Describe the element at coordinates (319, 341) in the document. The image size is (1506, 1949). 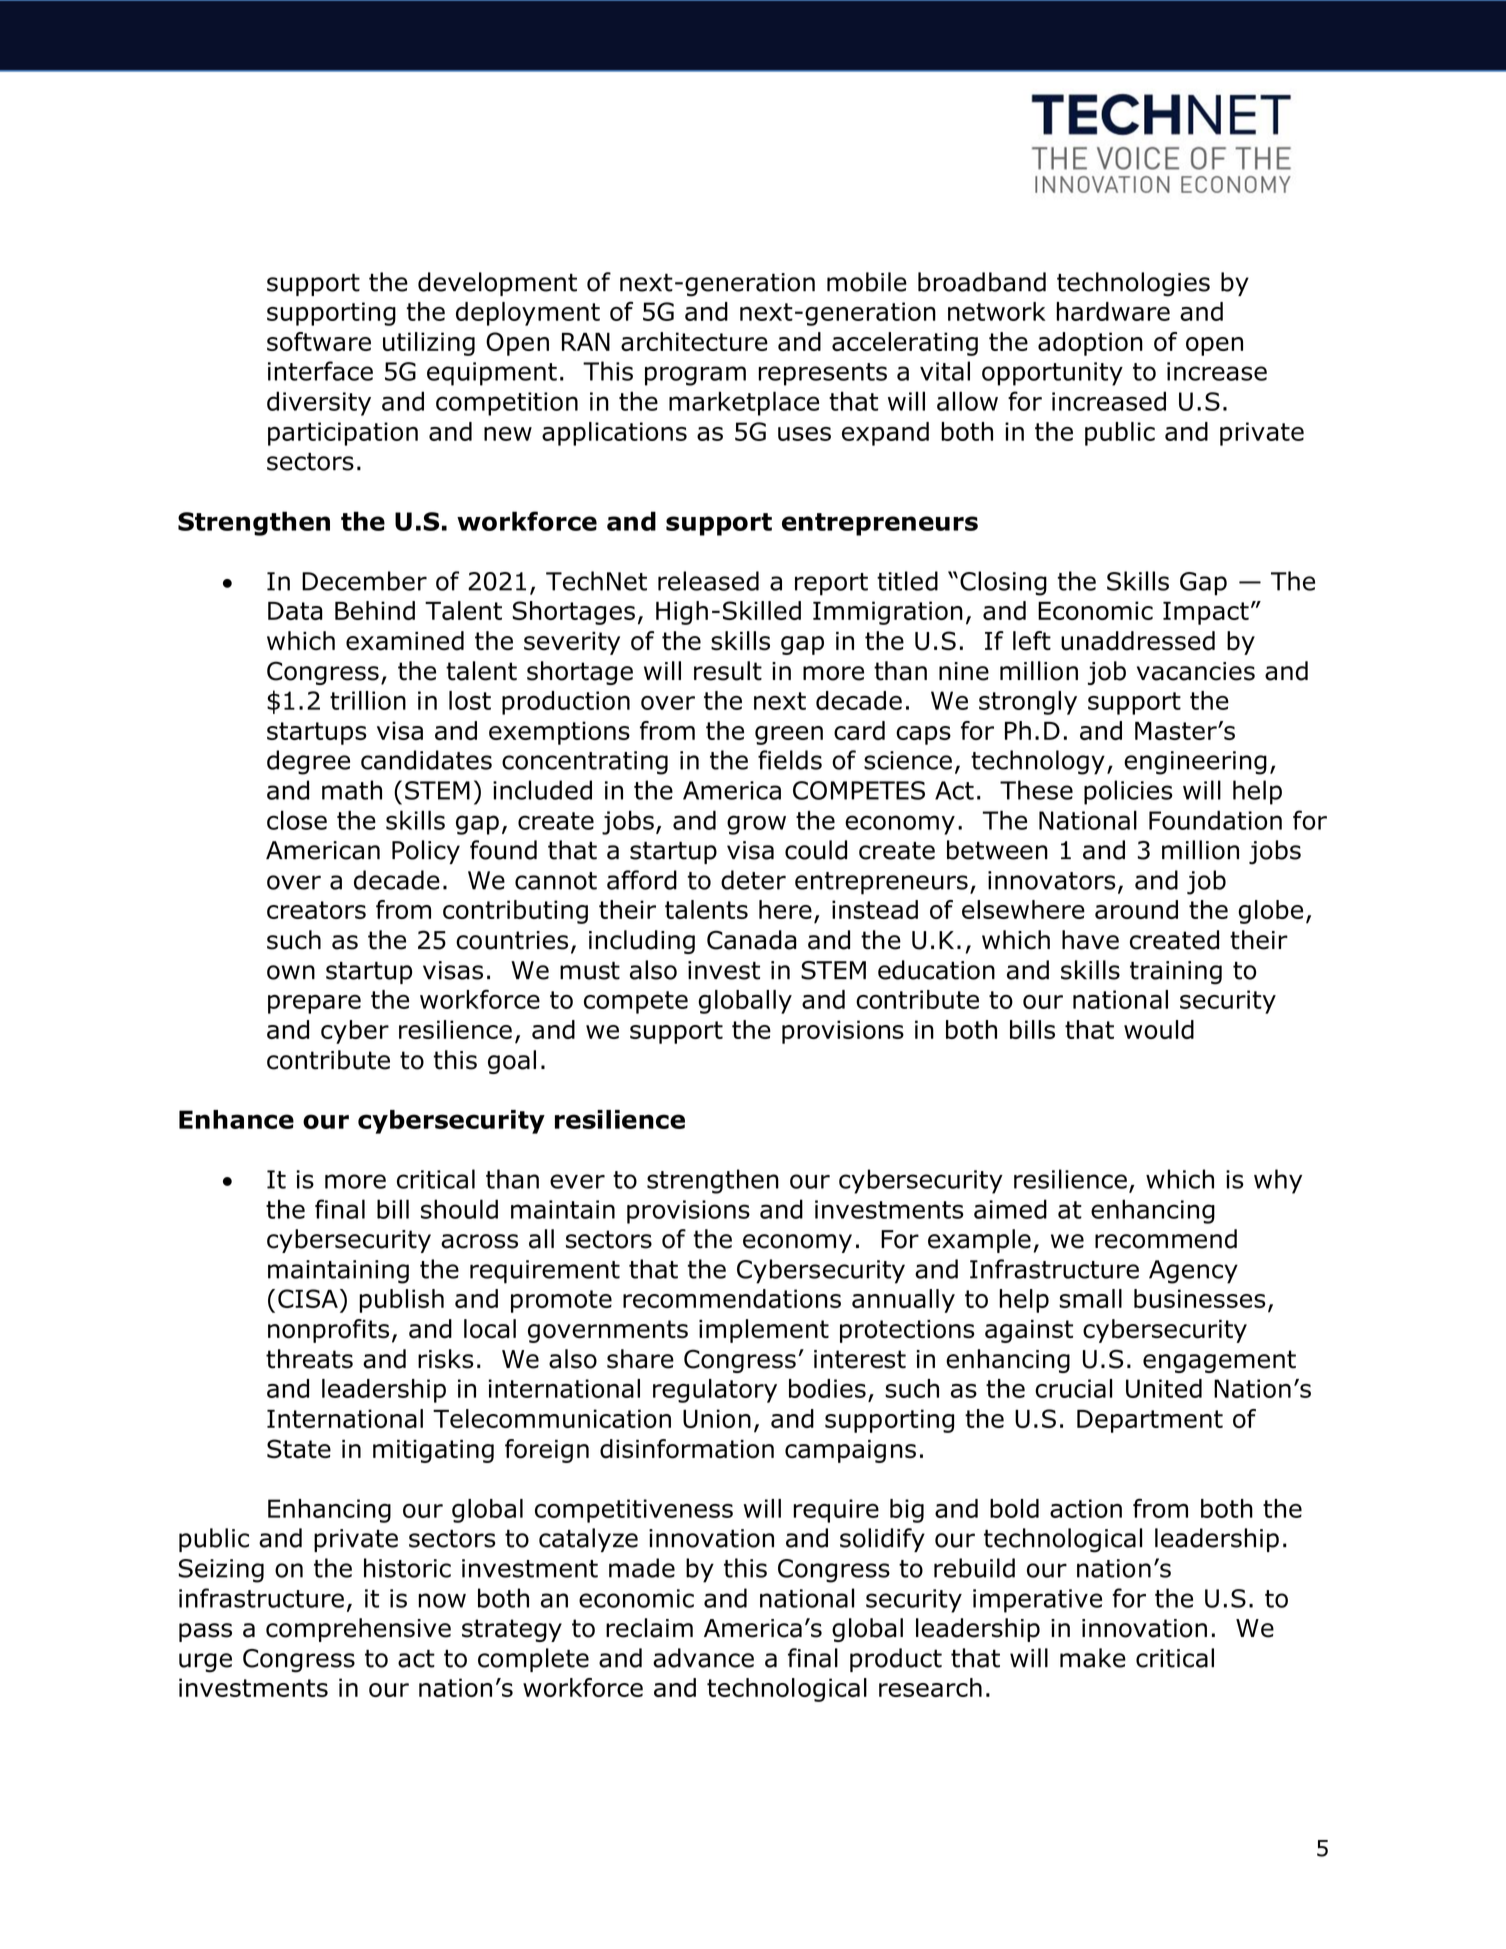
I see `software` at that location.
